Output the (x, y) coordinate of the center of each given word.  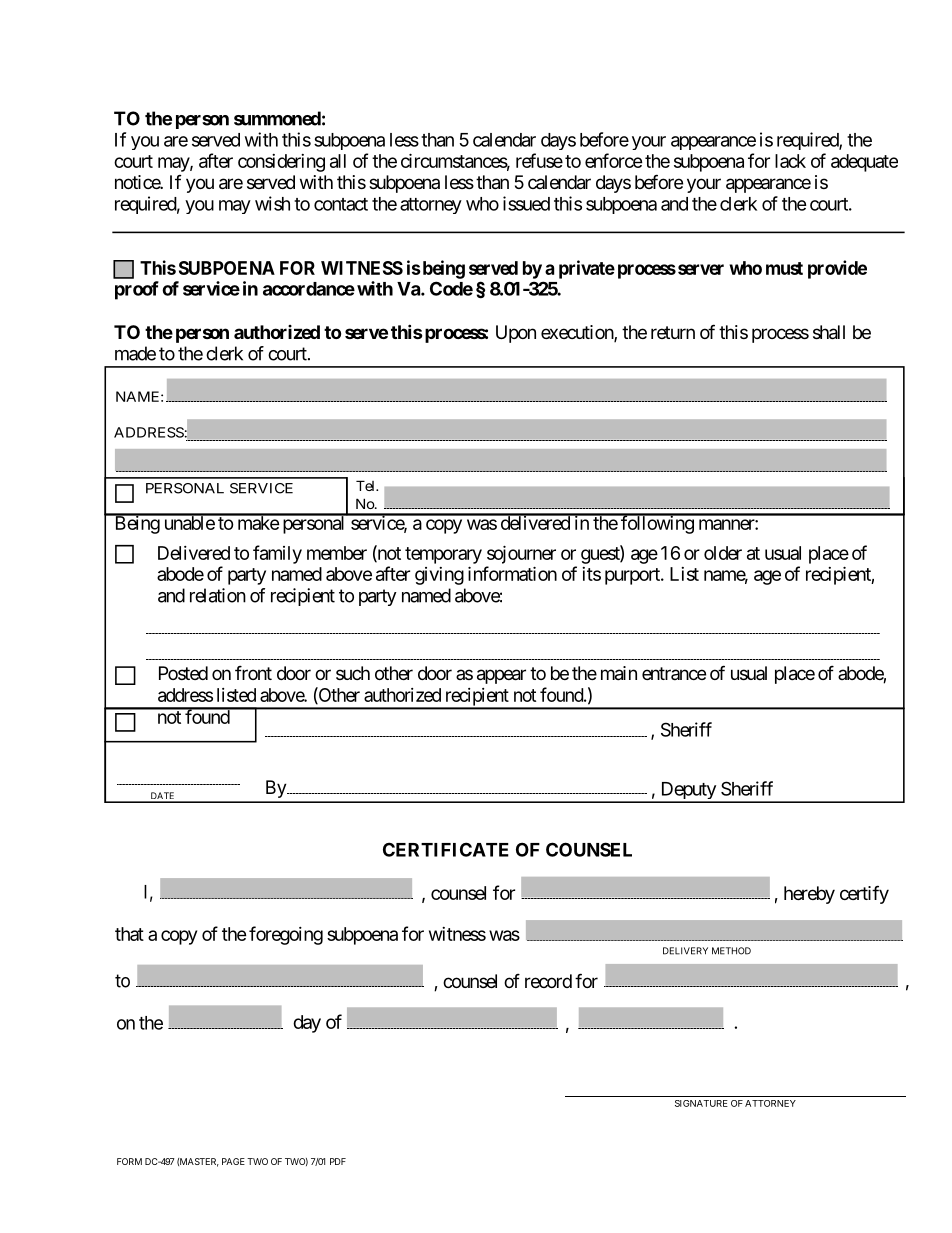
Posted (183, 673)
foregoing (286, 935)
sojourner (521, 554)
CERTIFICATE (446, 849)
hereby (809, 895)
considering (281, 163)
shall (829, 332)
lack (790, 161)
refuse (539, 160)
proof (137, 290)
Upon (516, 334)
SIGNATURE (701, 1103)
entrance (674, 673)
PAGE (233, 1161)
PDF (338, 1161)
